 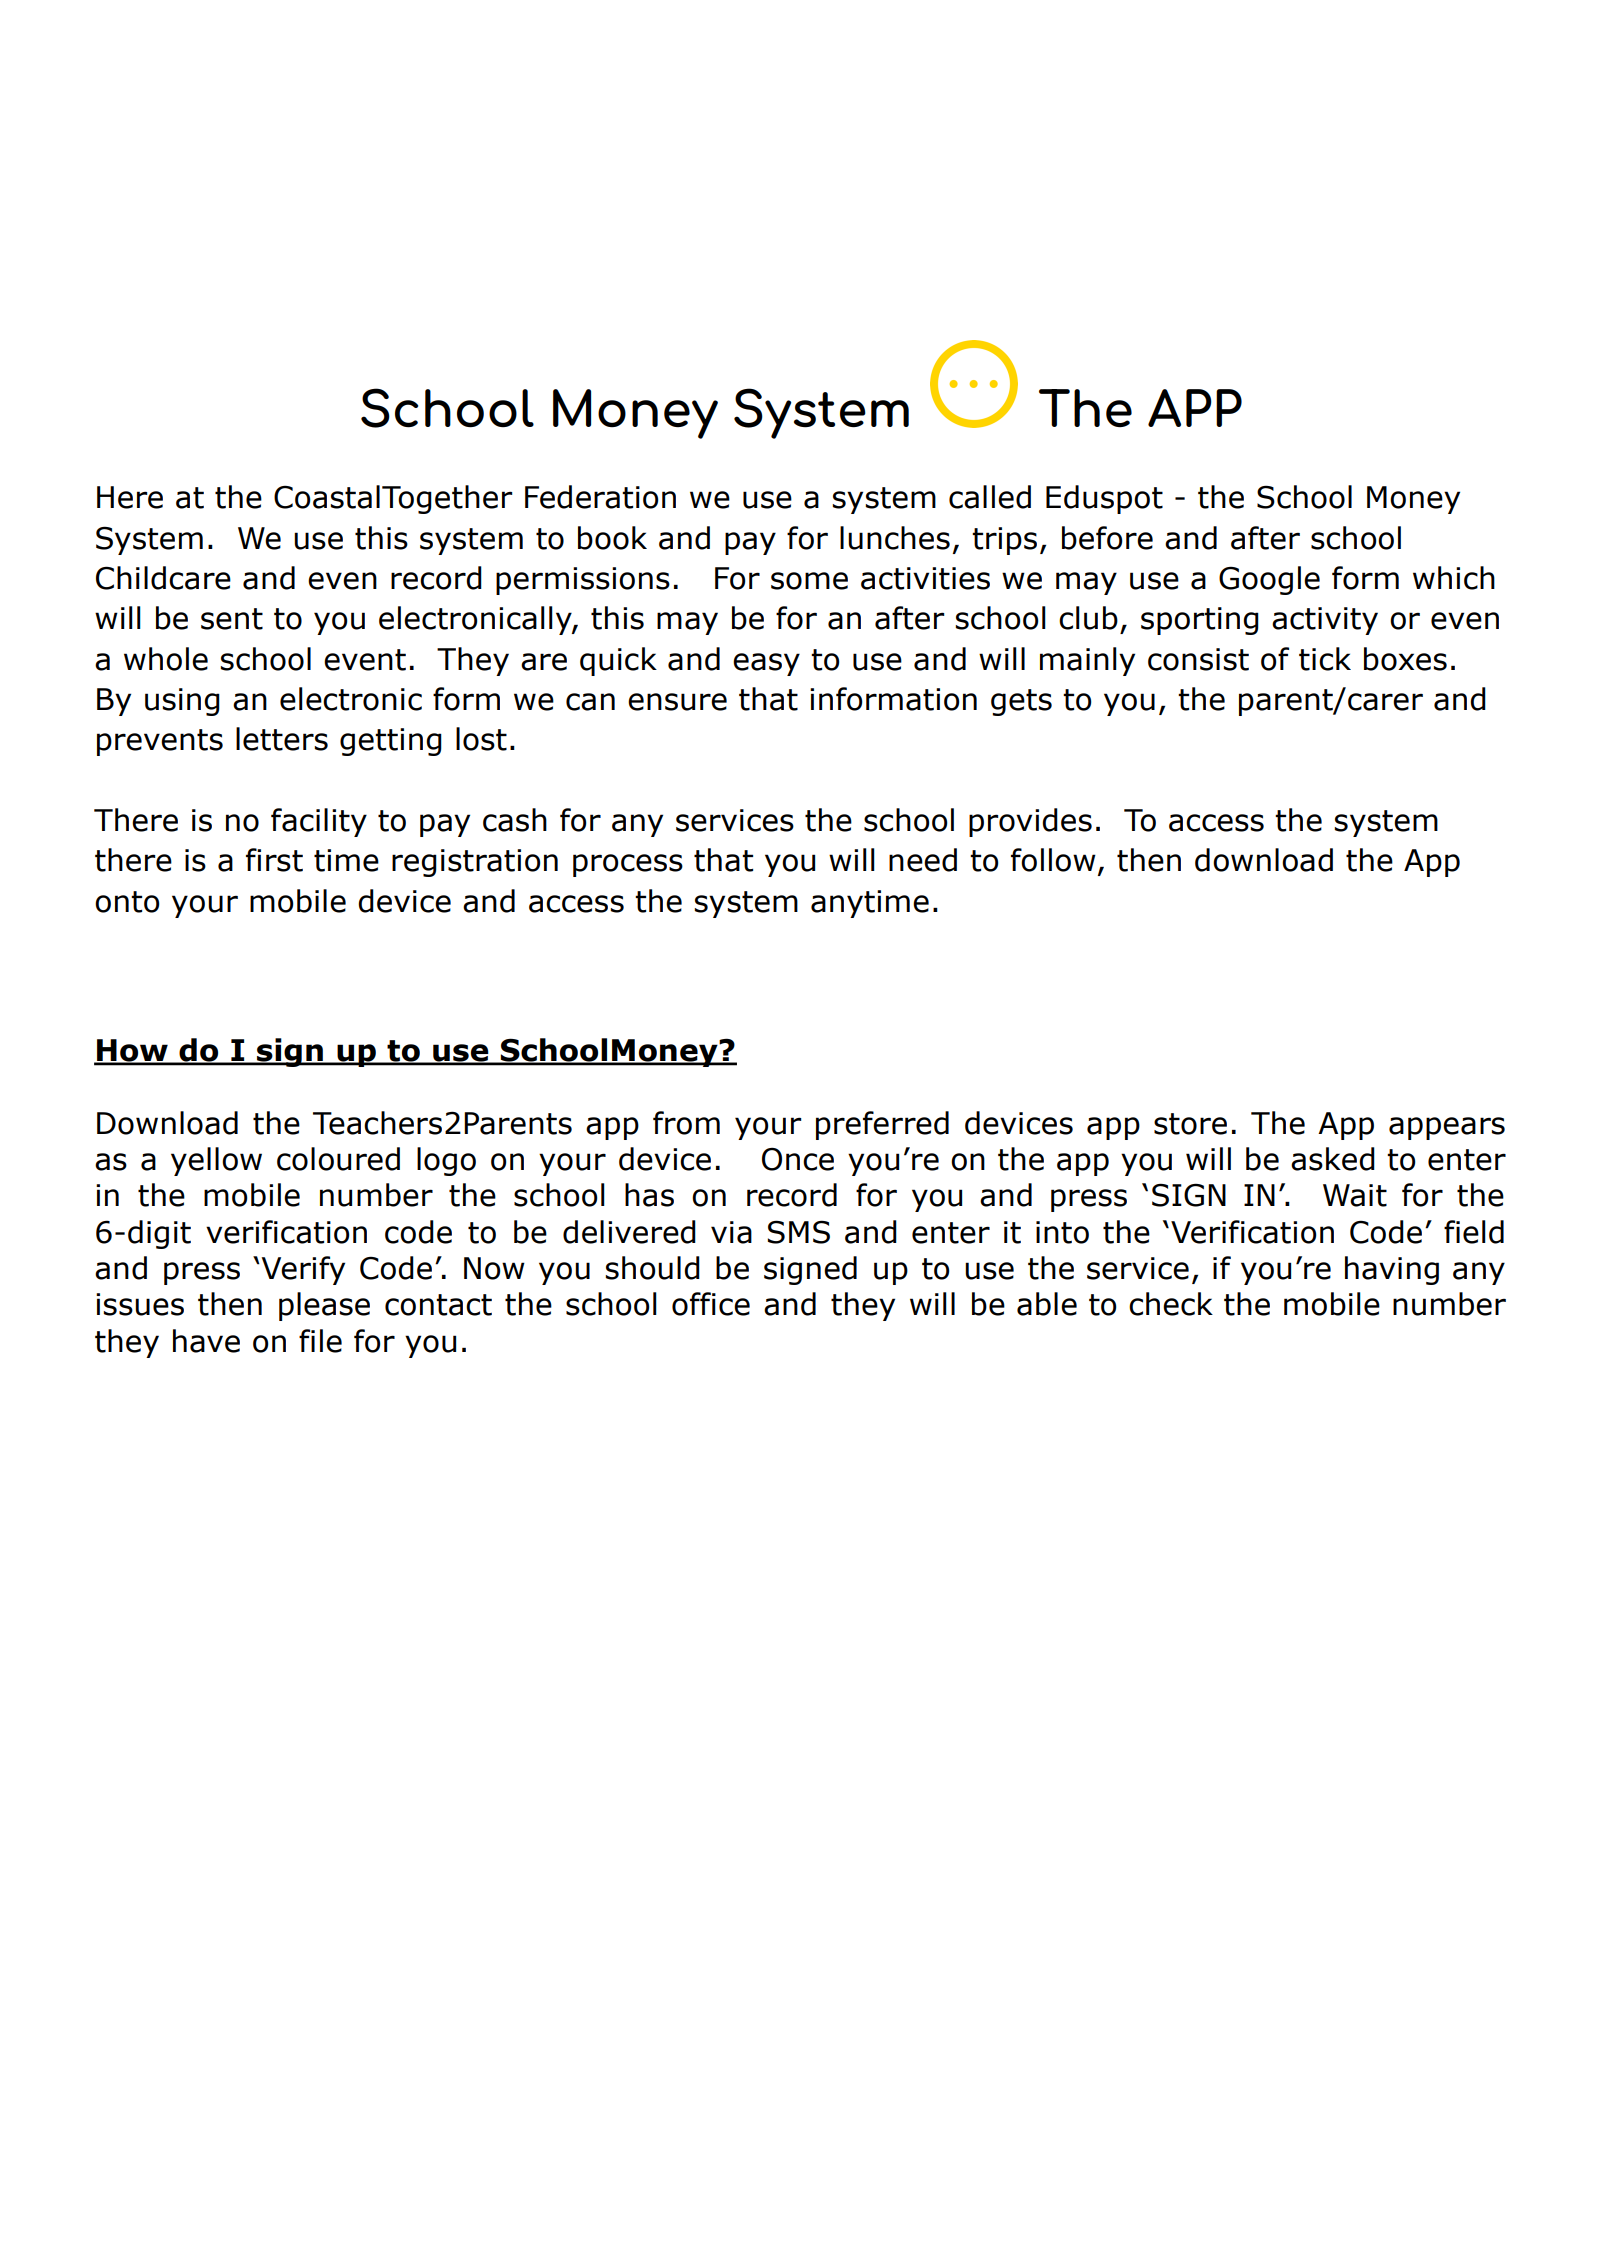 I want to click on check, so click(x=1171, y=1304).
